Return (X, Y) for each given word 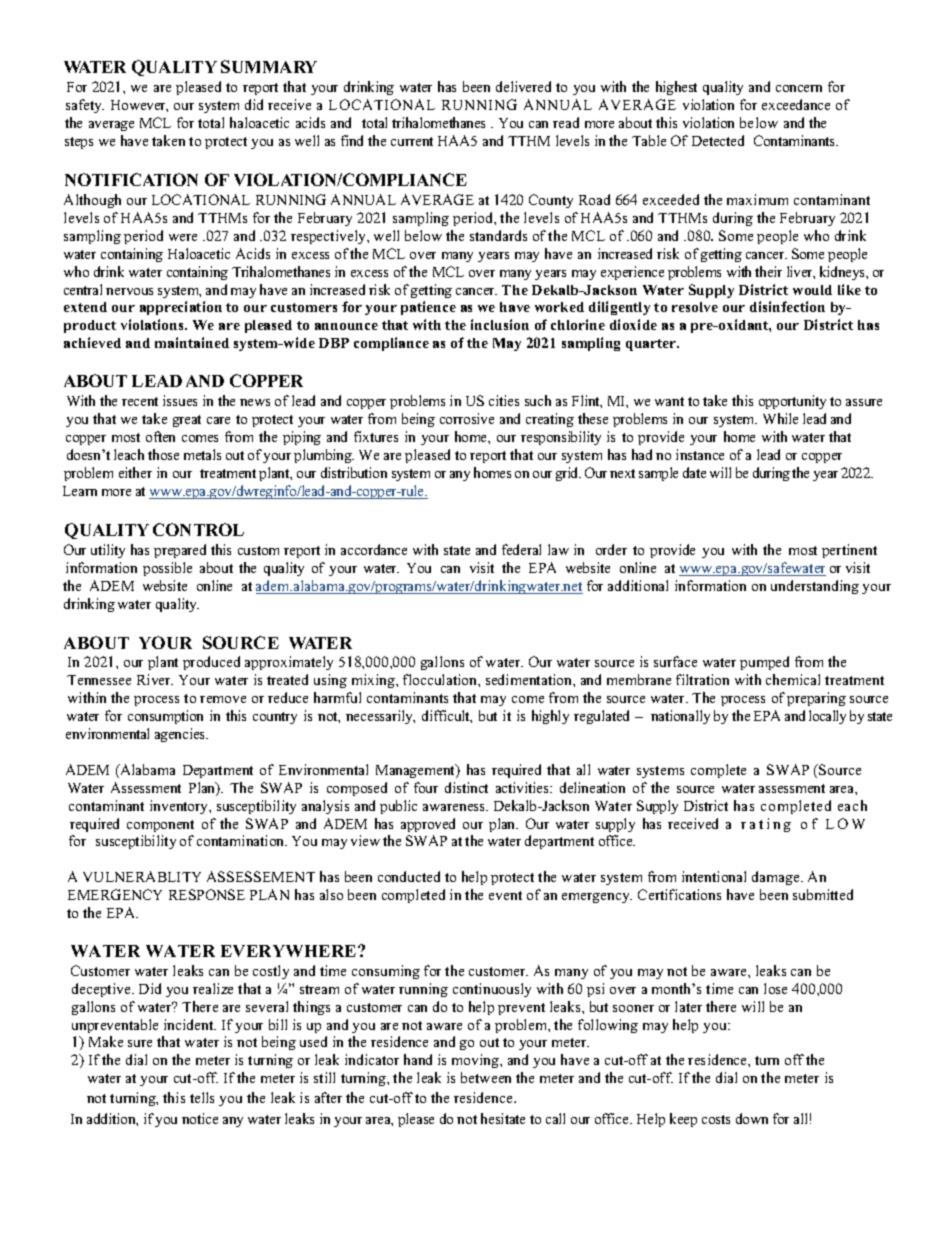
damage (777, 878)
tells (202, 1097)
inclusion (500, 324)
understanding (815, 587)
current (412, 141)
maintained (192, 342)
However (139, 106)
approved (428, 825)
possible (167, 569)
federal (521, 549)
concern (799, 88)
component (160, 826)
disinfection (787, 306)
